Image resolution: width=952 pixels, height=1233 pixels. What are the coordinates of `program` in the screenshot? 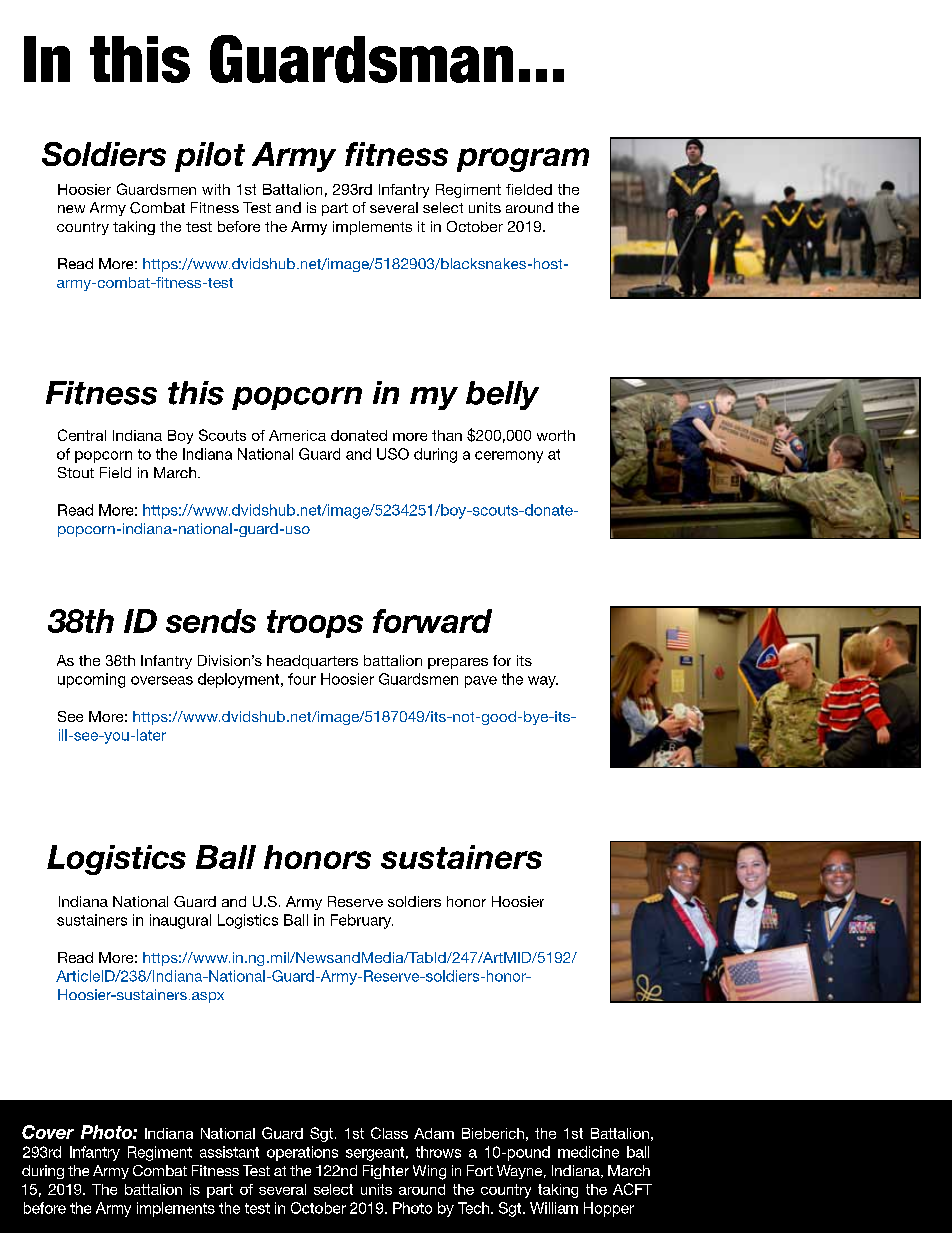 It's located at (523, 160).
